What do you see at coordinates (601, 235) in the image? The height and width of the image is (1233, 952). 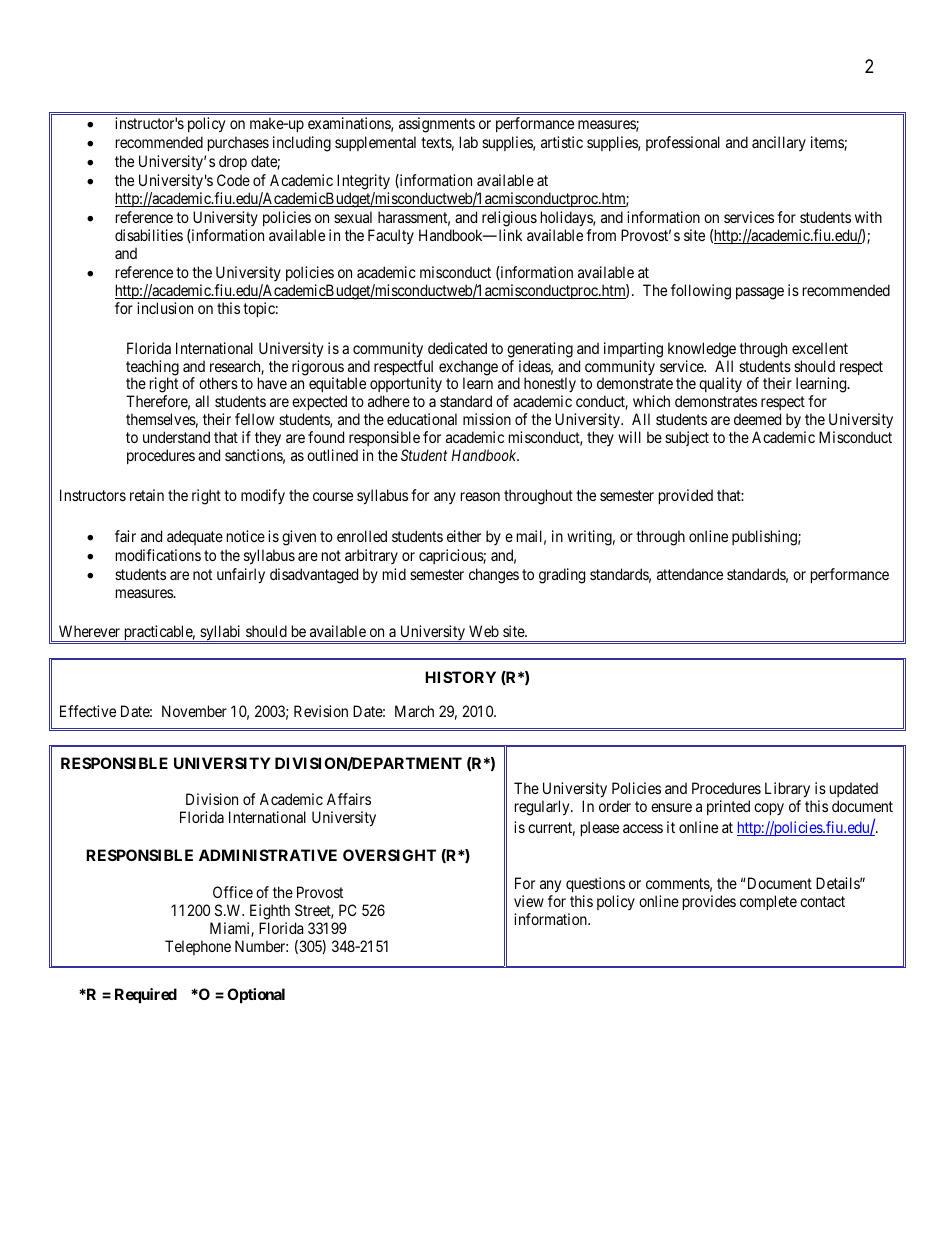 I see `from` at bounding box center [601, 235].
